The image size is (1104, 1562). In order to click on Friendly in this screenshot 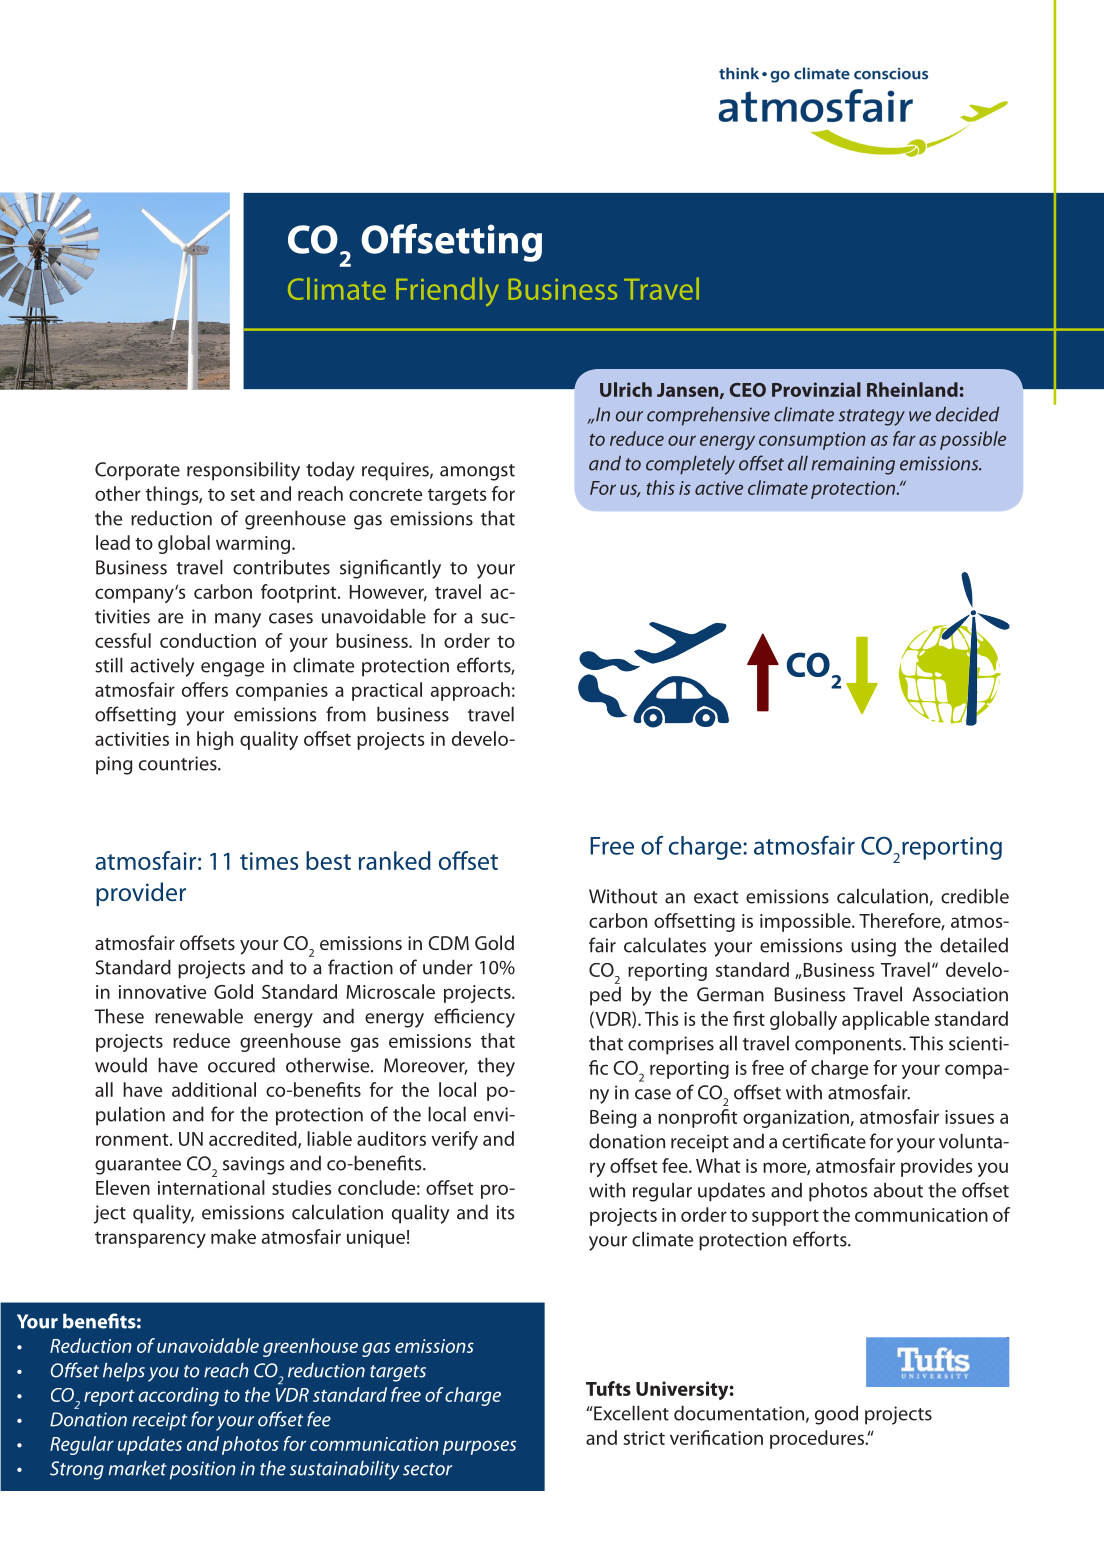, I will do `click(447, 292)`.
